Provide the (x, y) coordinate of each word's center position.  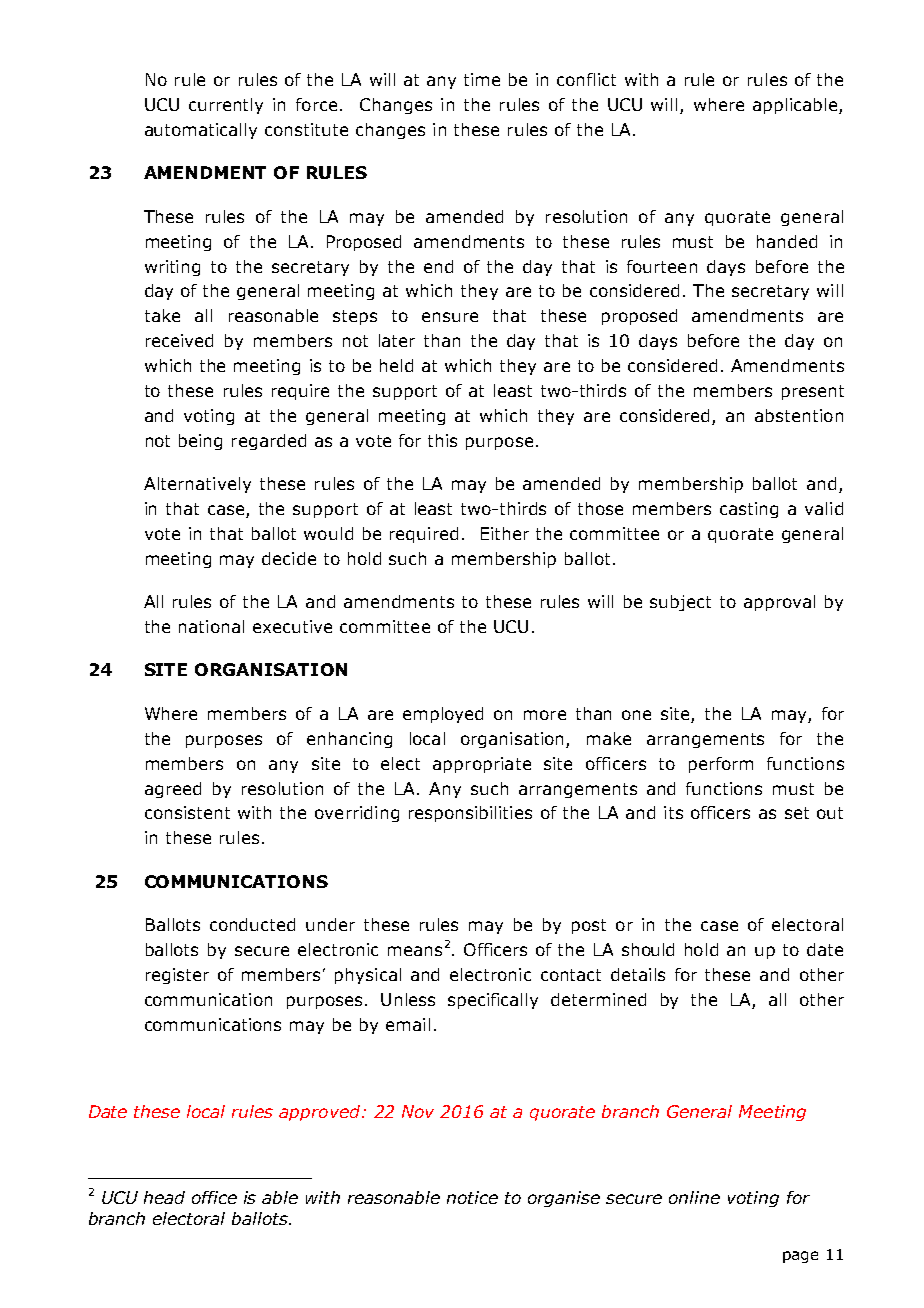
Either (505, 533)
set (797, 813)
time (482, 79)
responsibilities (470, 814)
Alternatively (197, 485)
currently (226, 106)
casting (749, 510)
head (164, 1197)
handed (787, 241)
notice (472, 1197)
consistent (187, 812)
